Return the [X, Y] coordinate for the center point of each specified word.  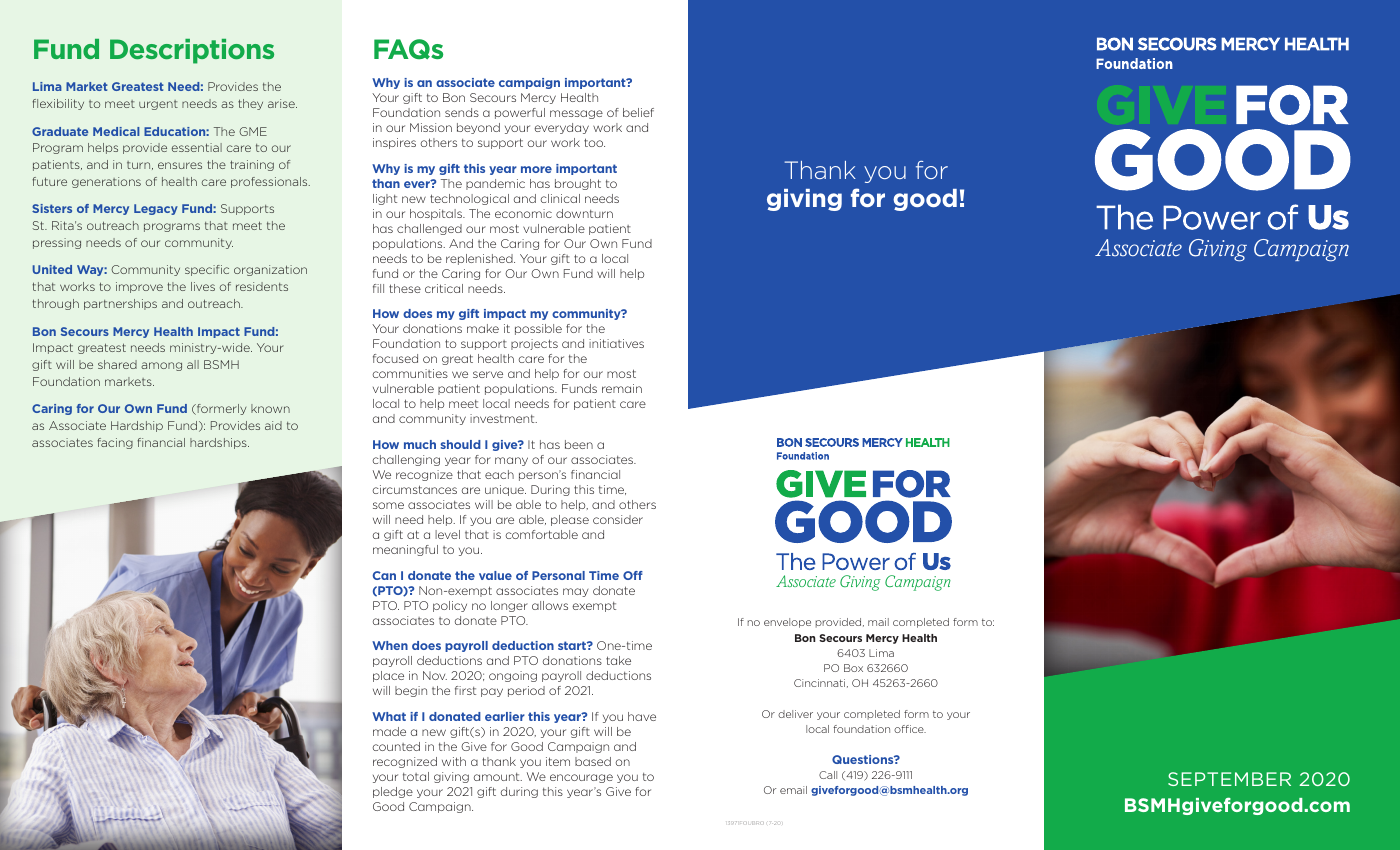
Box [853, 668]
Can [384, 575]
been [579, 444]
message [576, 114]
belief [638, 112]
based [593, 761]
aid [273, 425]
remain [622, 388]
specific [207, 270]
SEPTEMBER [1229, 779]
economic [523, 213]
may [575, 592]
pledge [393, 792]
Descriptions [192, 51]
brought [578, 184]
